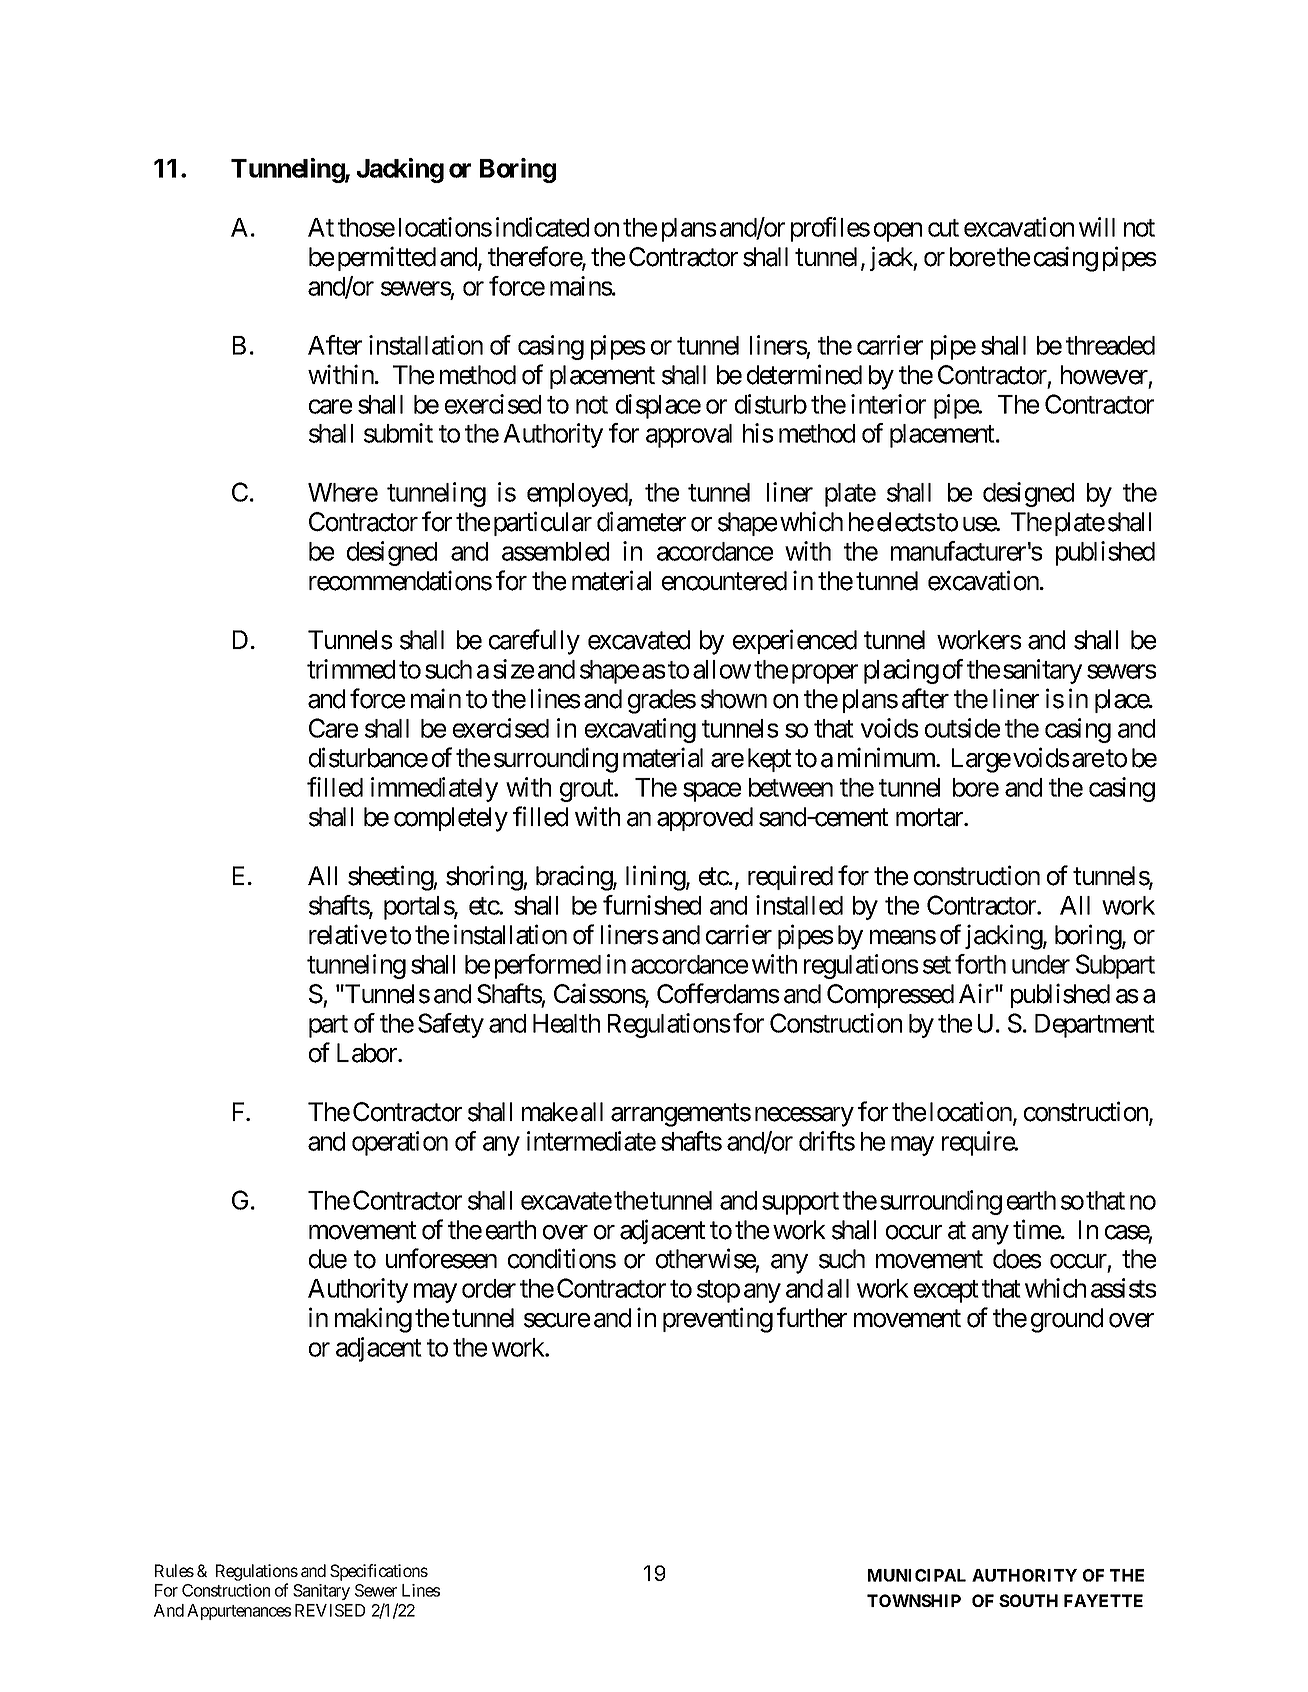 This document has width=1308, height=1692. Describe the element at coordinates (804, 374) in the document. I see `determined` at that location.
